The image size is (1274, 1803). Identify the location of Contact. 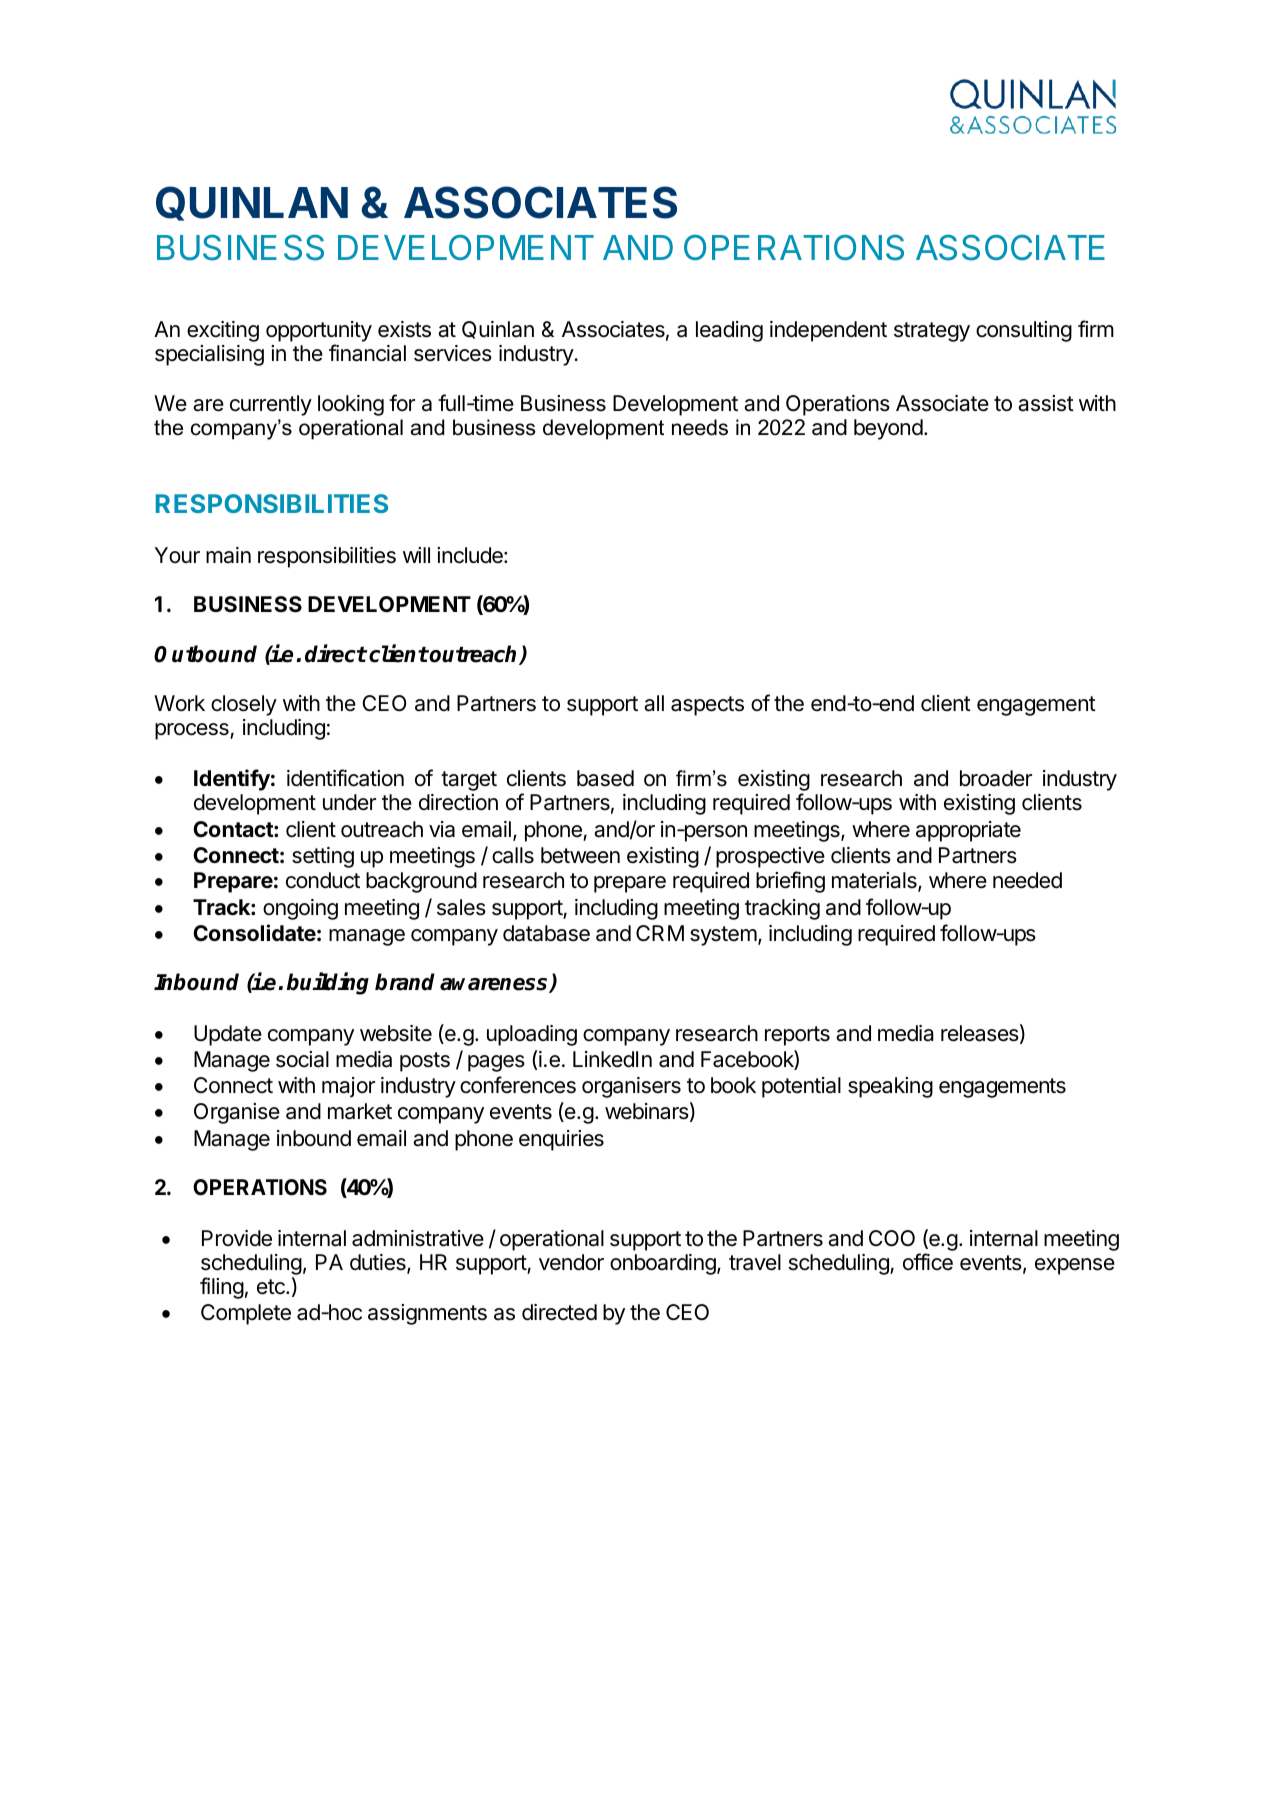
(234, 829).
